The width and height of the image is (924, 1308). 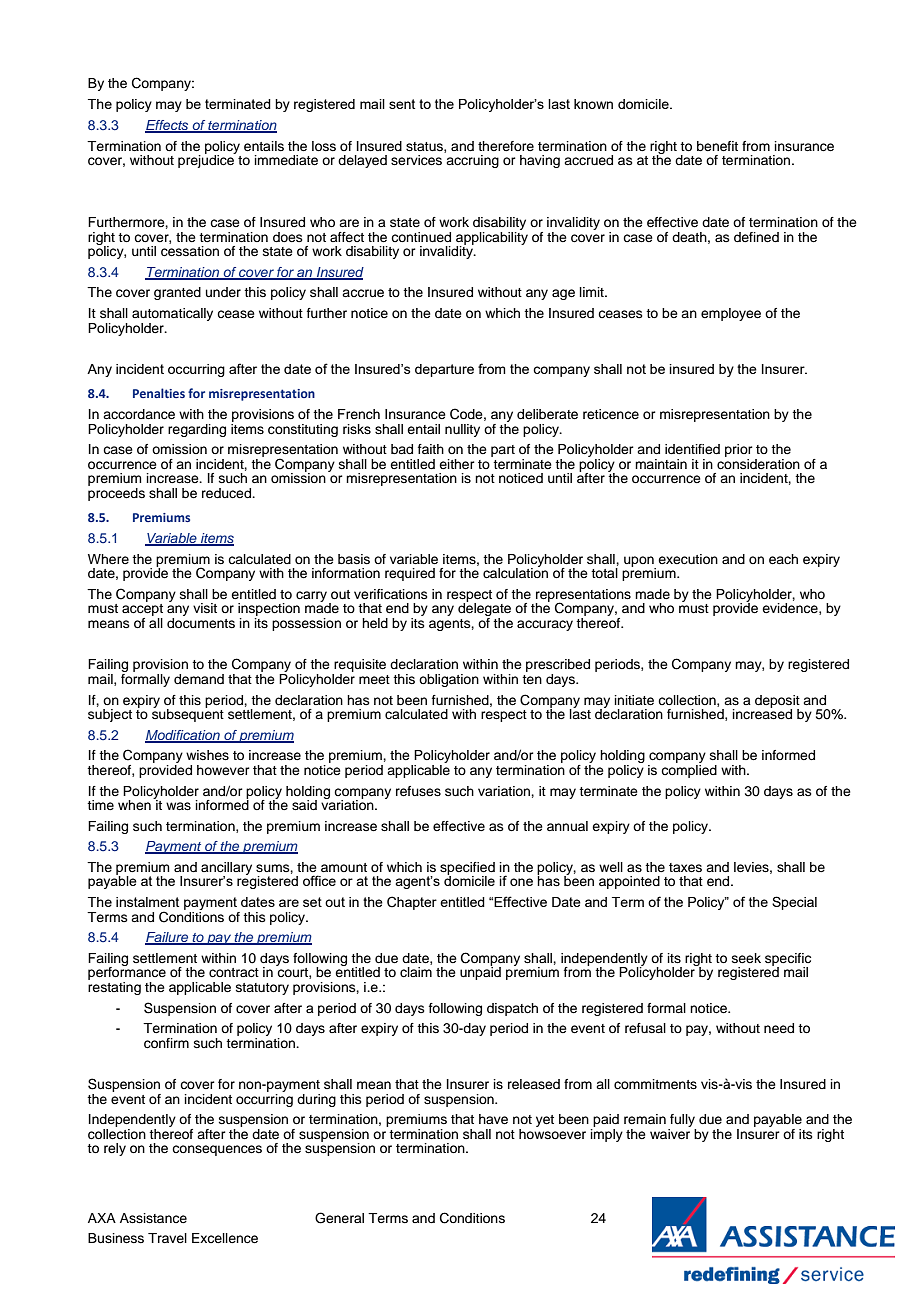 I want to click on deposit, so click(x=777, y=702).
